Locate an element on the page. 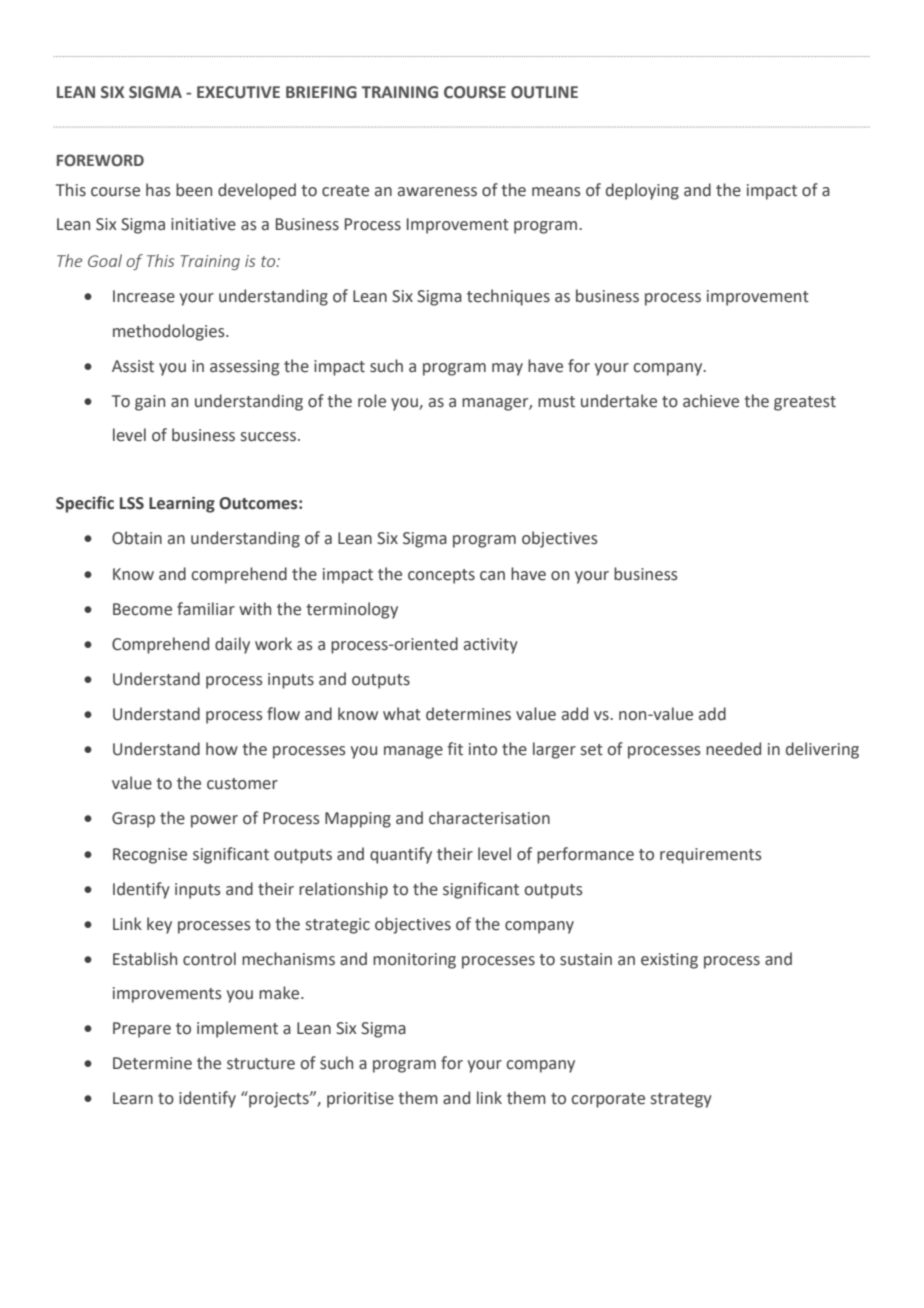 Image resolution: width=924 pixels, height=1308 pixels. concepts is located at coordinates (441, 576).
